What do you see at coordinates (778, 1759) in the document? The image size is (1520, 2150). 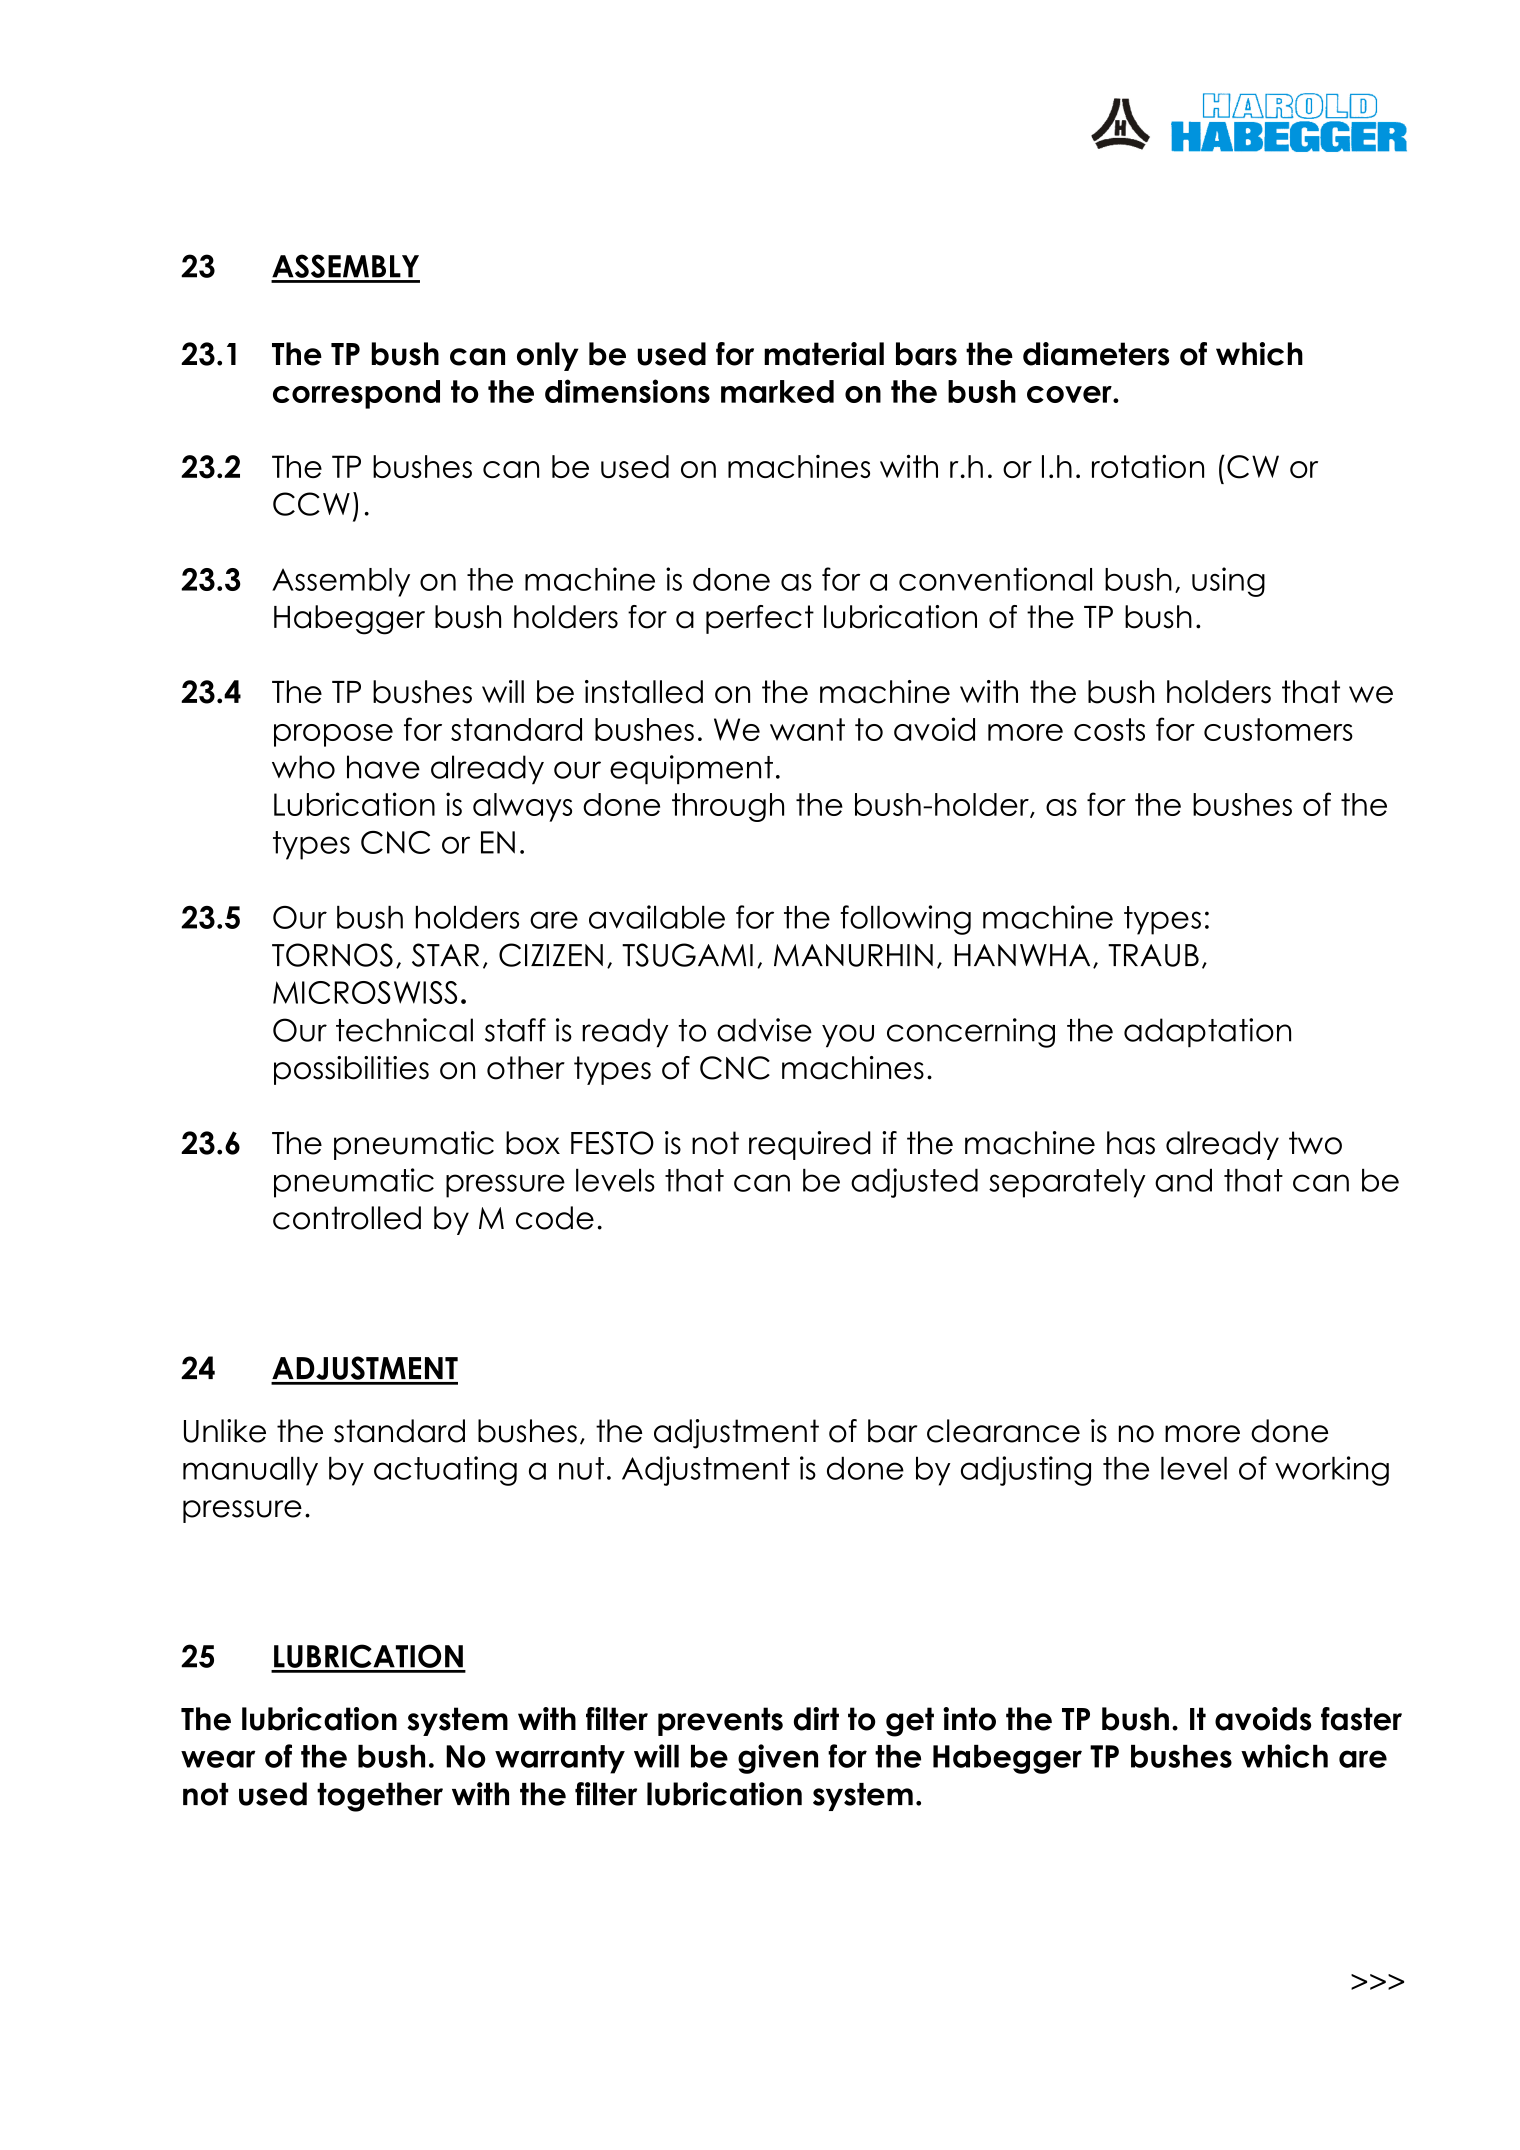 I see `given` at bounding box center [778, 1759].
